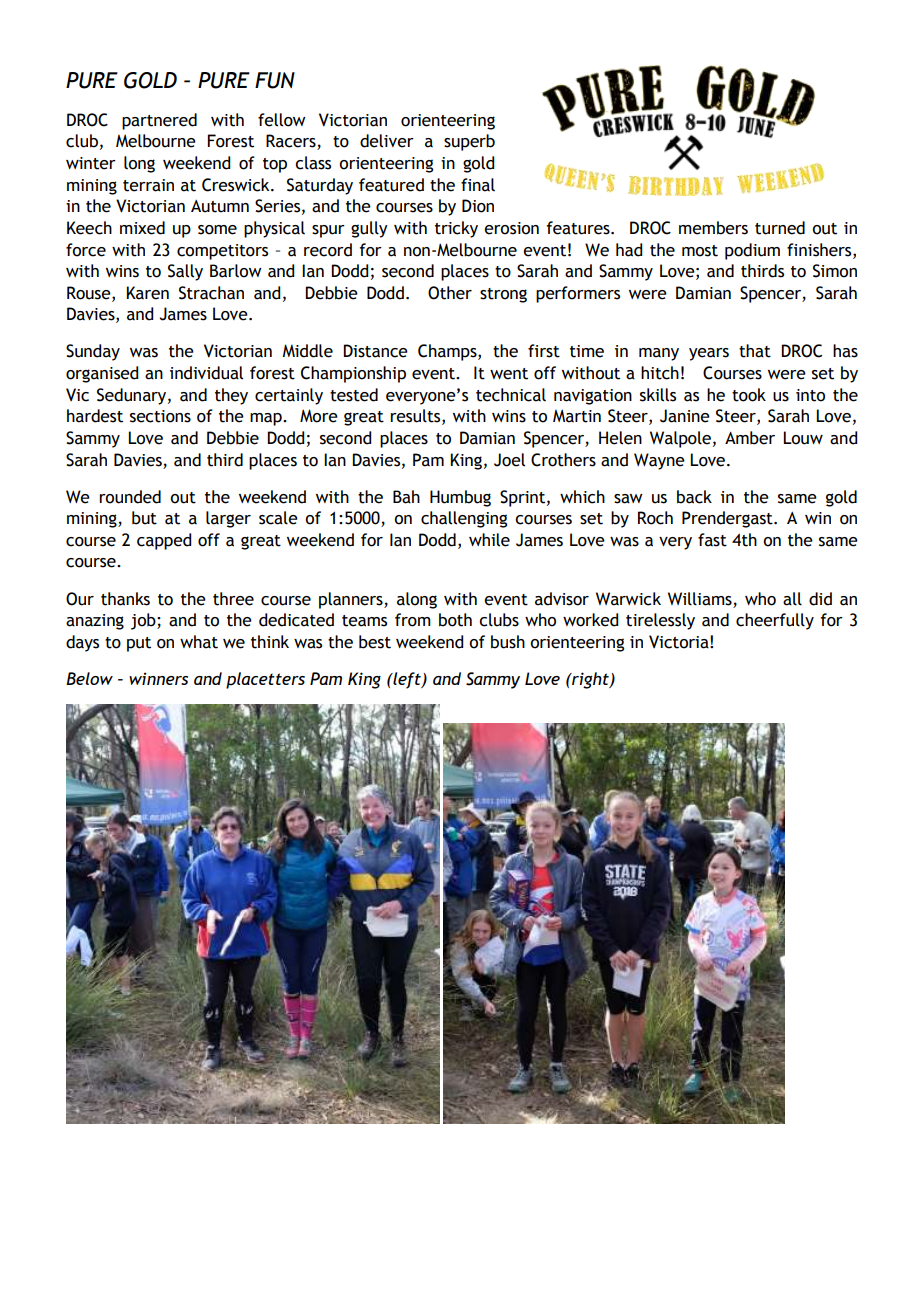 The height and width of the screenshot is (1307, 924). I want to click on turned, so click(780, 228).
